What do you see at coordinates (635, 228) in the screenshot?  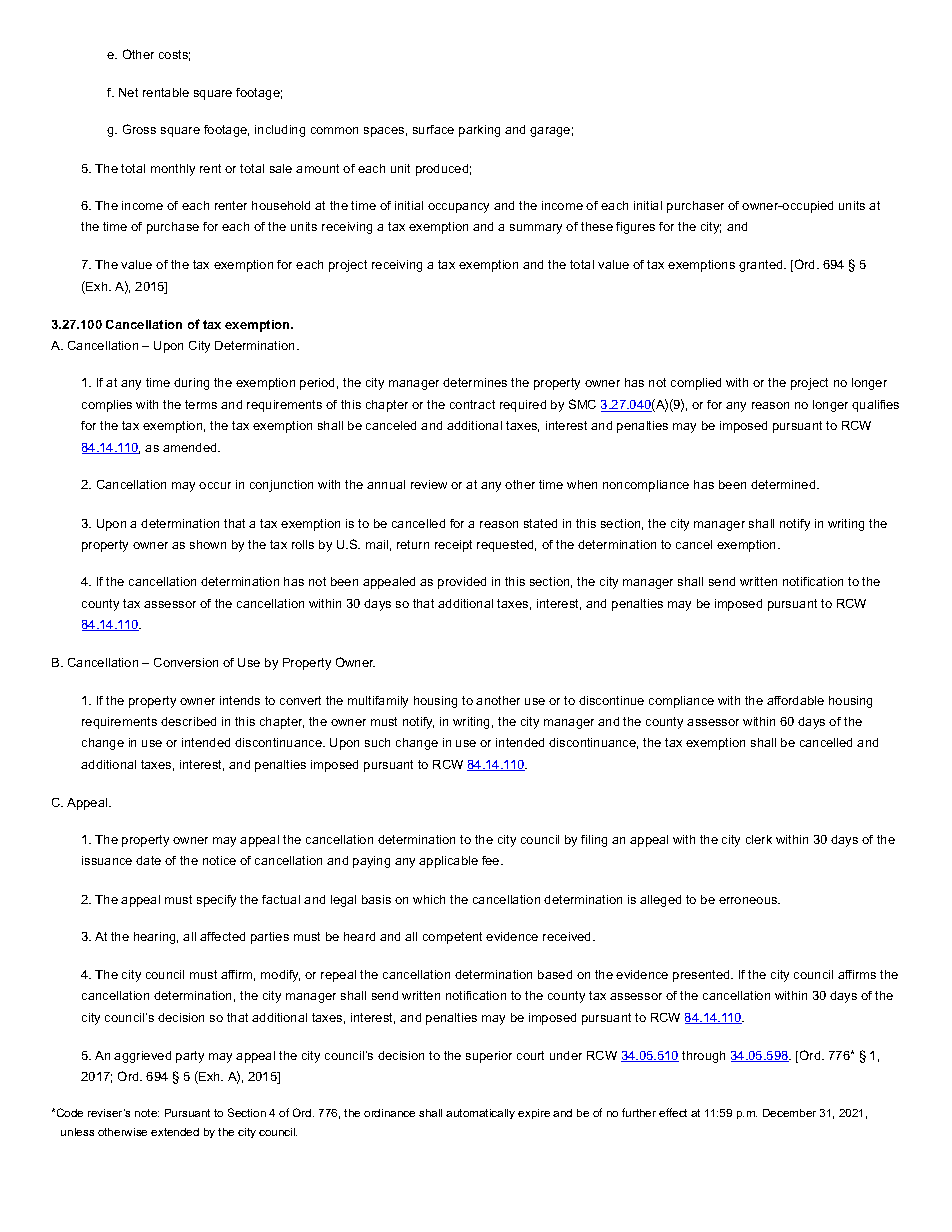 I see `figures` at bounding box center [635, 228].
